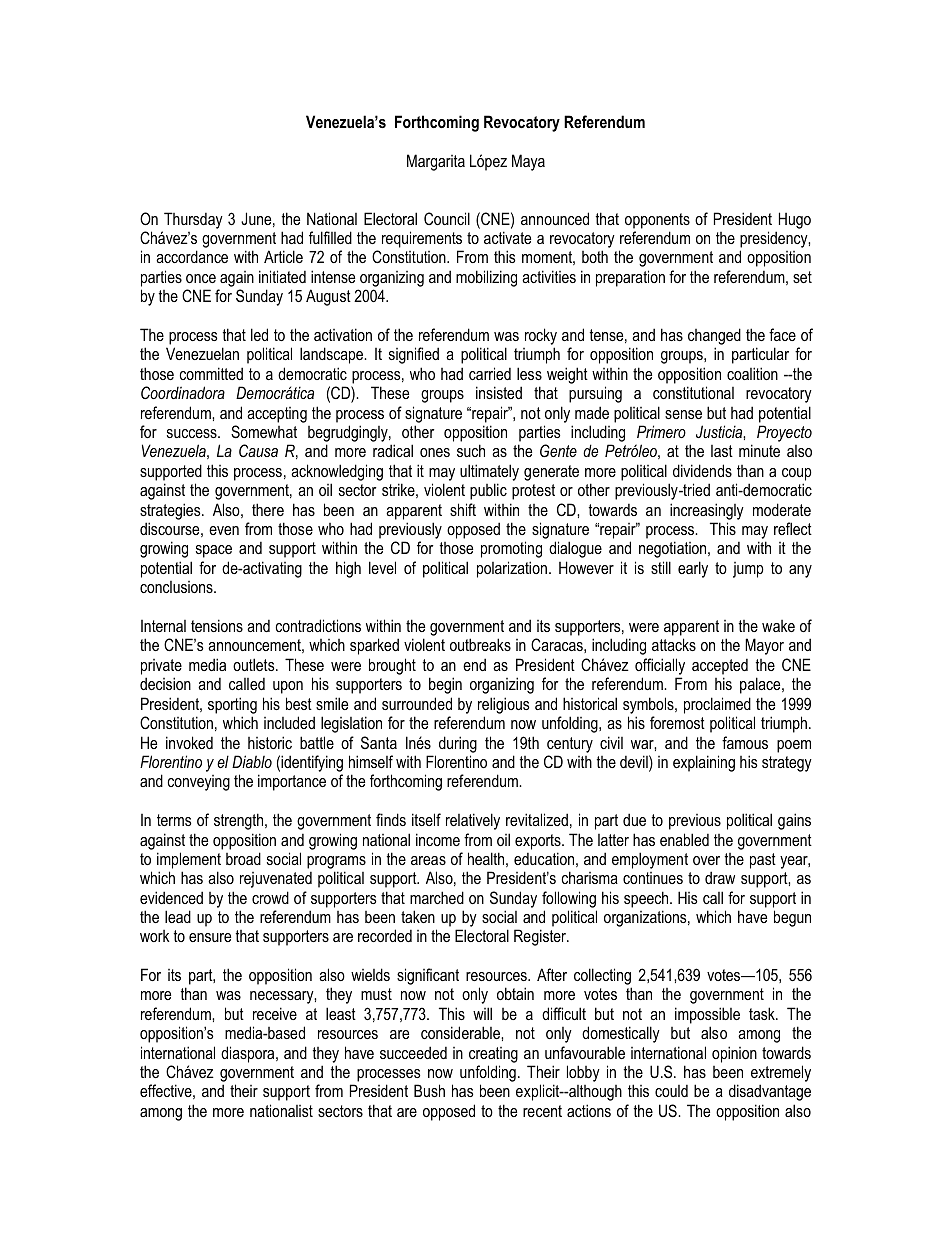 The height and width of the document is (1233, 952). What do you see at coordinates (720, 667) in the document?
I see `accepted` at bounding box center [720, 667].
